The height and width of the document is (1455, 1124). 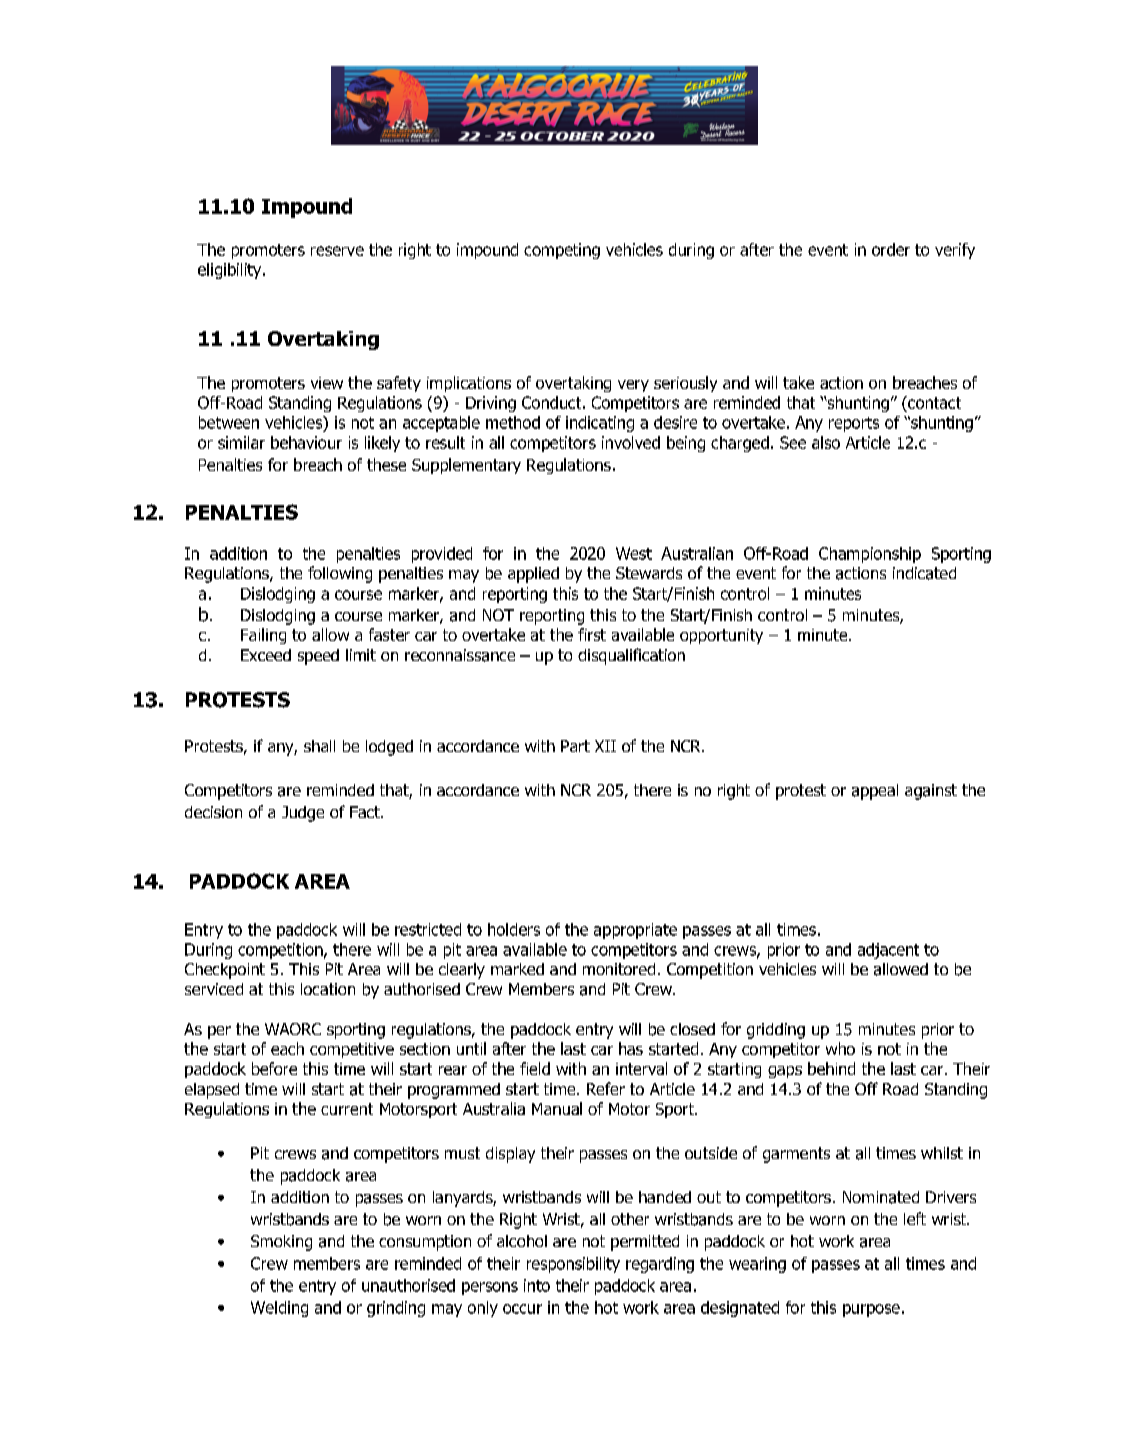 I want to click on appeal, so click(x=875, y=792).
